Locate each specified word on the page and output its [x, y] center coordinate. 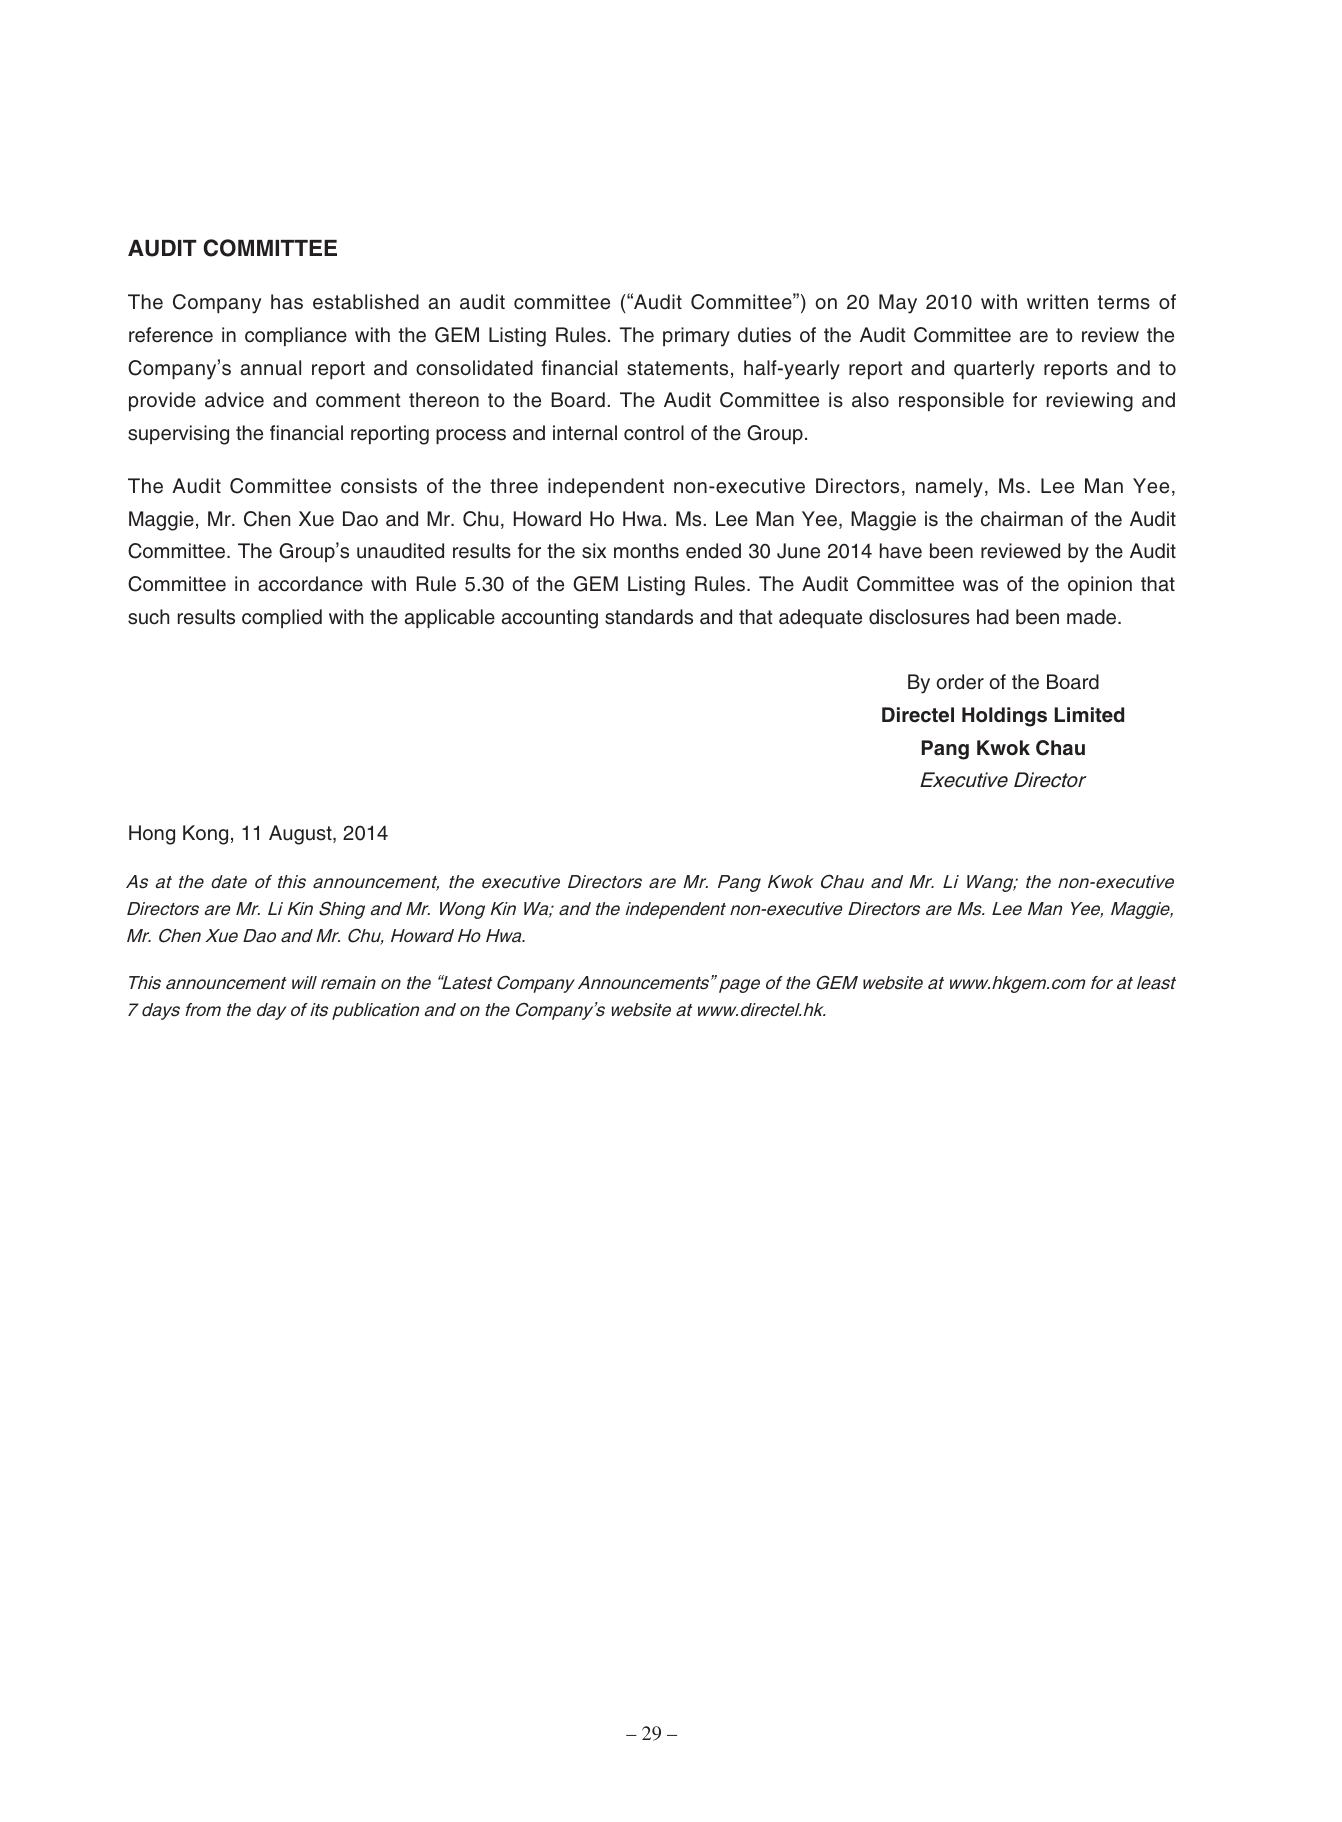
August [301, 835]
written [1057, 302]
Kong [205, 835]
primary [696, 337]
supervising [178, 435]
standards [649, 617]
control [654, 433]
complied [282, 618]
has [287, 302]
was [980, 586]
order [960, 682]
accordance [310, 584]
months [646, 551]
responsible [951, 401]
